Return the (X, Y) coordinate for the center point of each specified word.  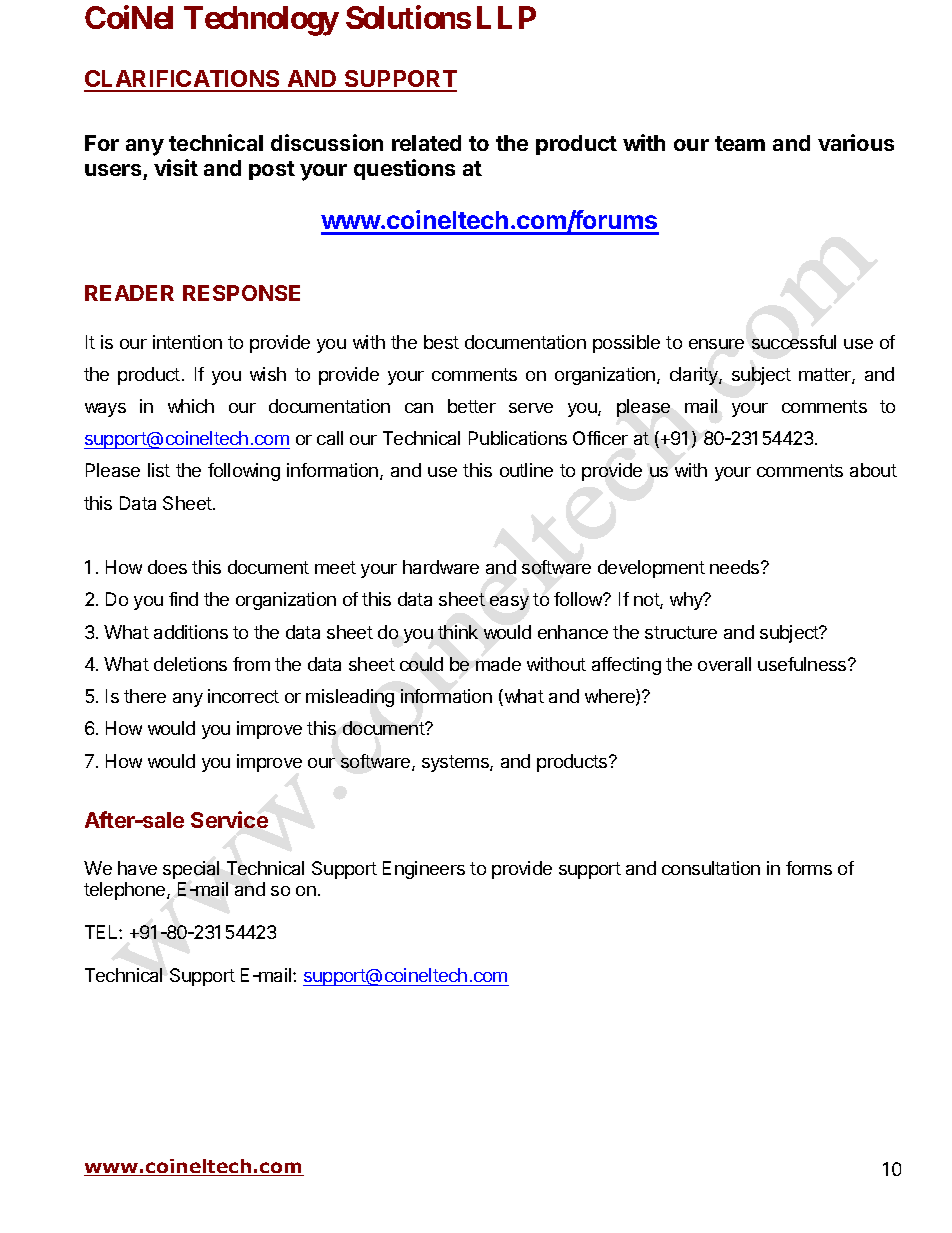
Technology (261, 21)
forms (809, 868)
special (191, 870)
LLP (506, 17)
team (740, 143)
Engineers (424, 870)
